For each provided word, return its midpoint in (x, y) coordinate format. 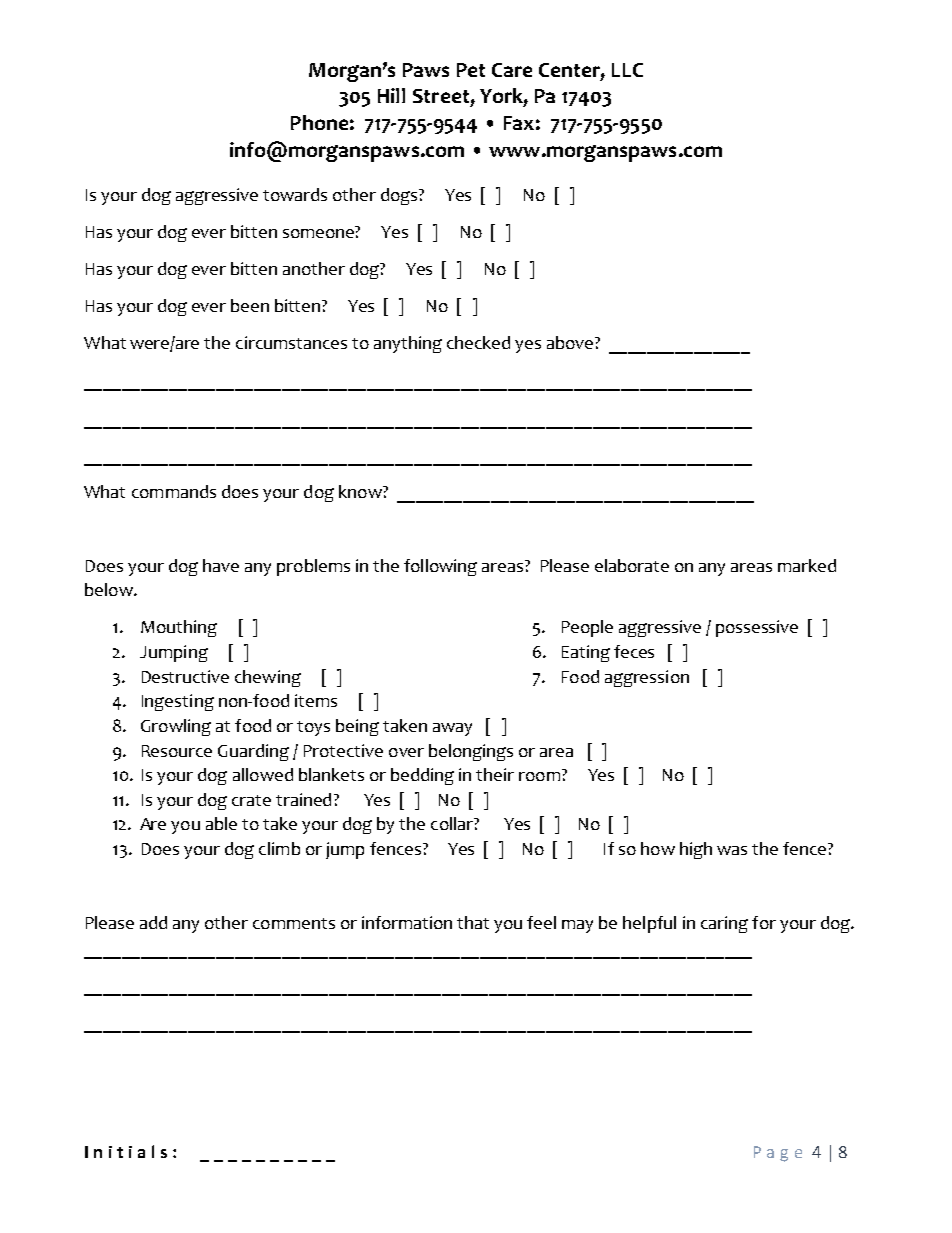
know (361, 491)
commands (174, 491)
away (452, 729)
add (153, 922)
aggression (647, 678)
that (473, 922)
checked (478, 342)
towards (295, 194)
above (571, 342)
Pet (471, 70)
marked (807, 565)
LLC (627, 70)
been (250, 305)
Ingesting (178, 702)
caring (724, 924)
